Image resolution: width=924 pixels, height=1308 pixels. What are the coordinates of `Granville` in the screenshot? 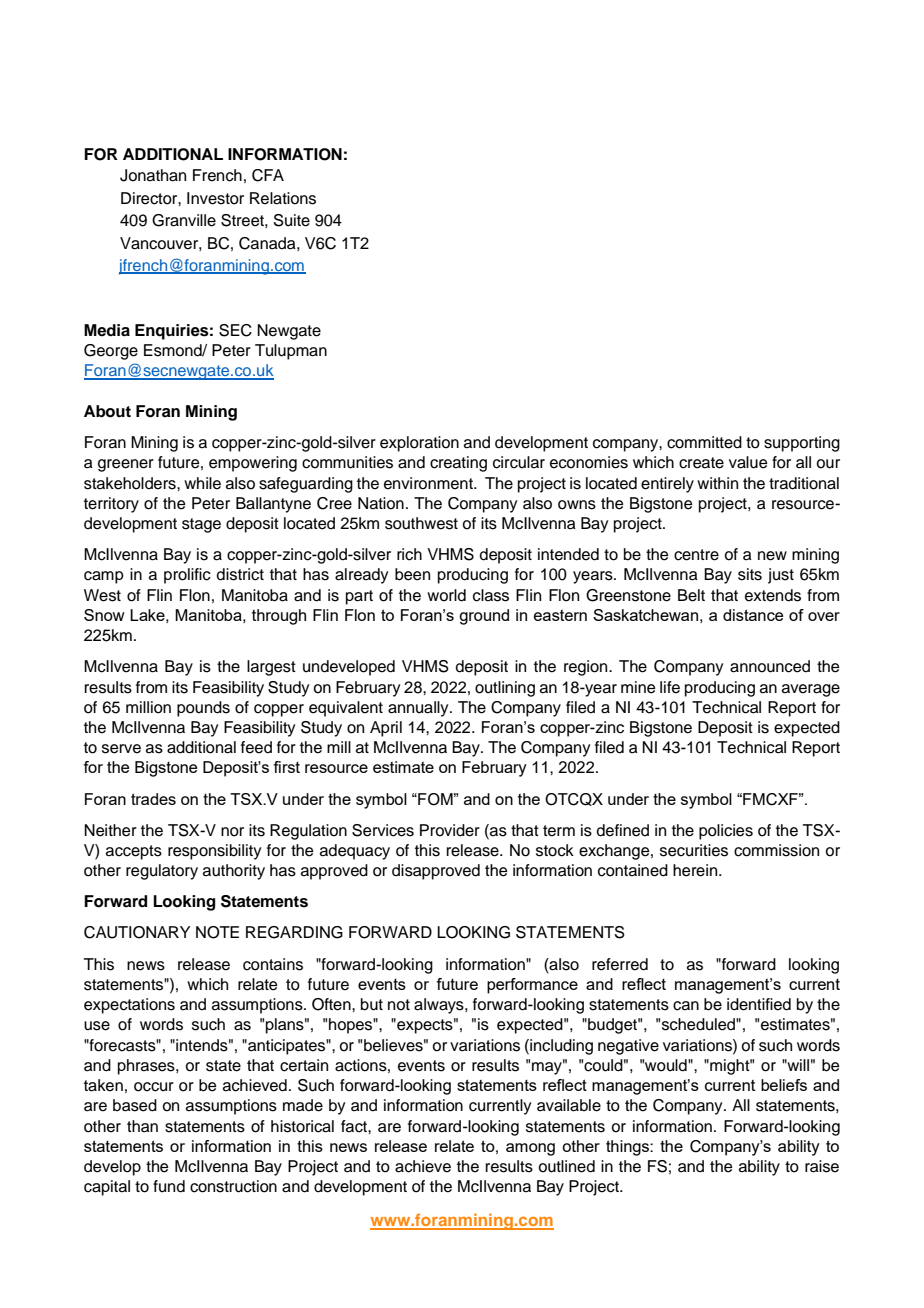 It's located at (184, 220).
